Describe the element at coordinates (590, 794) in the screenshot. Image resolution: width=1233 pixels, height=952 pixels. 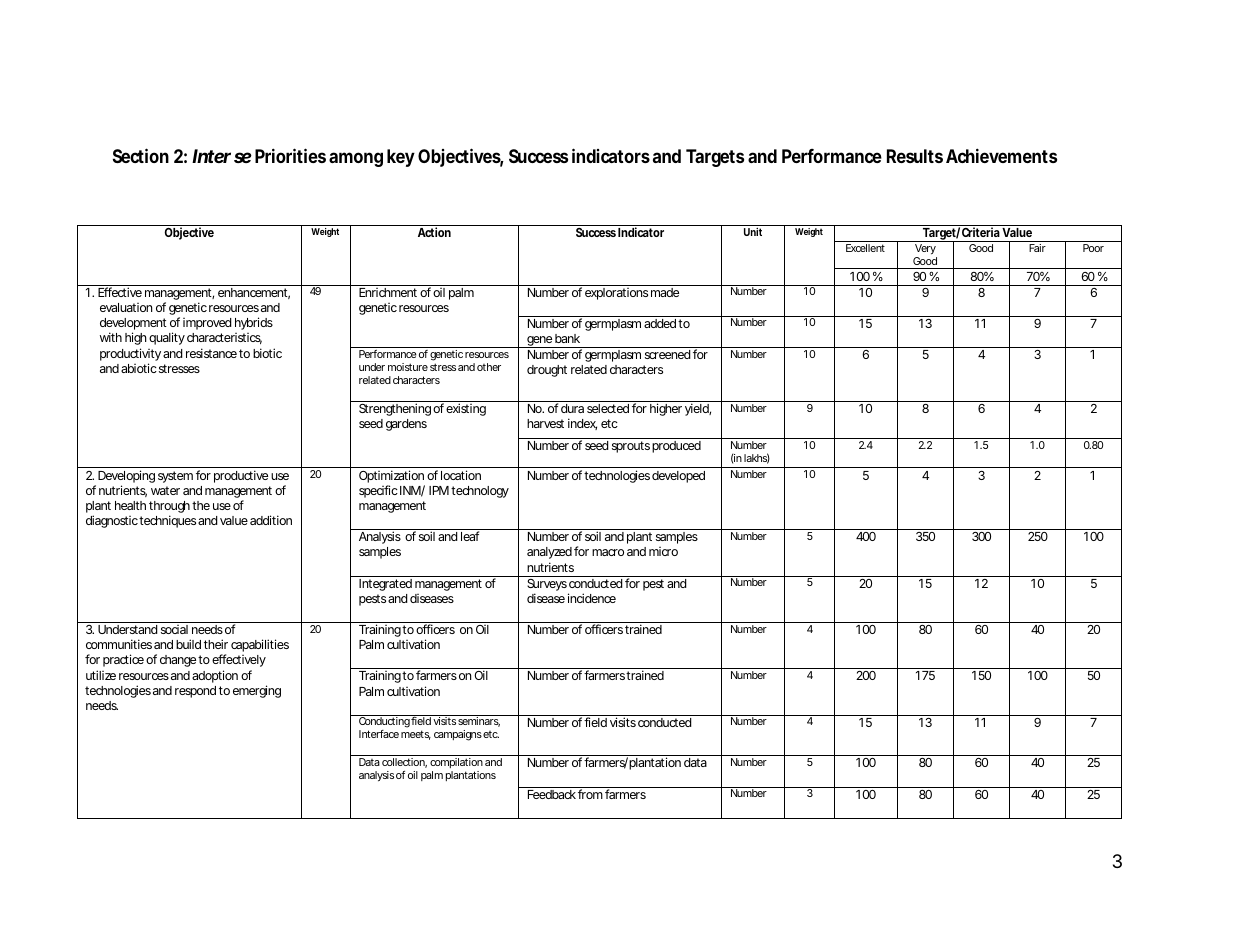
I see `from` at that location.
